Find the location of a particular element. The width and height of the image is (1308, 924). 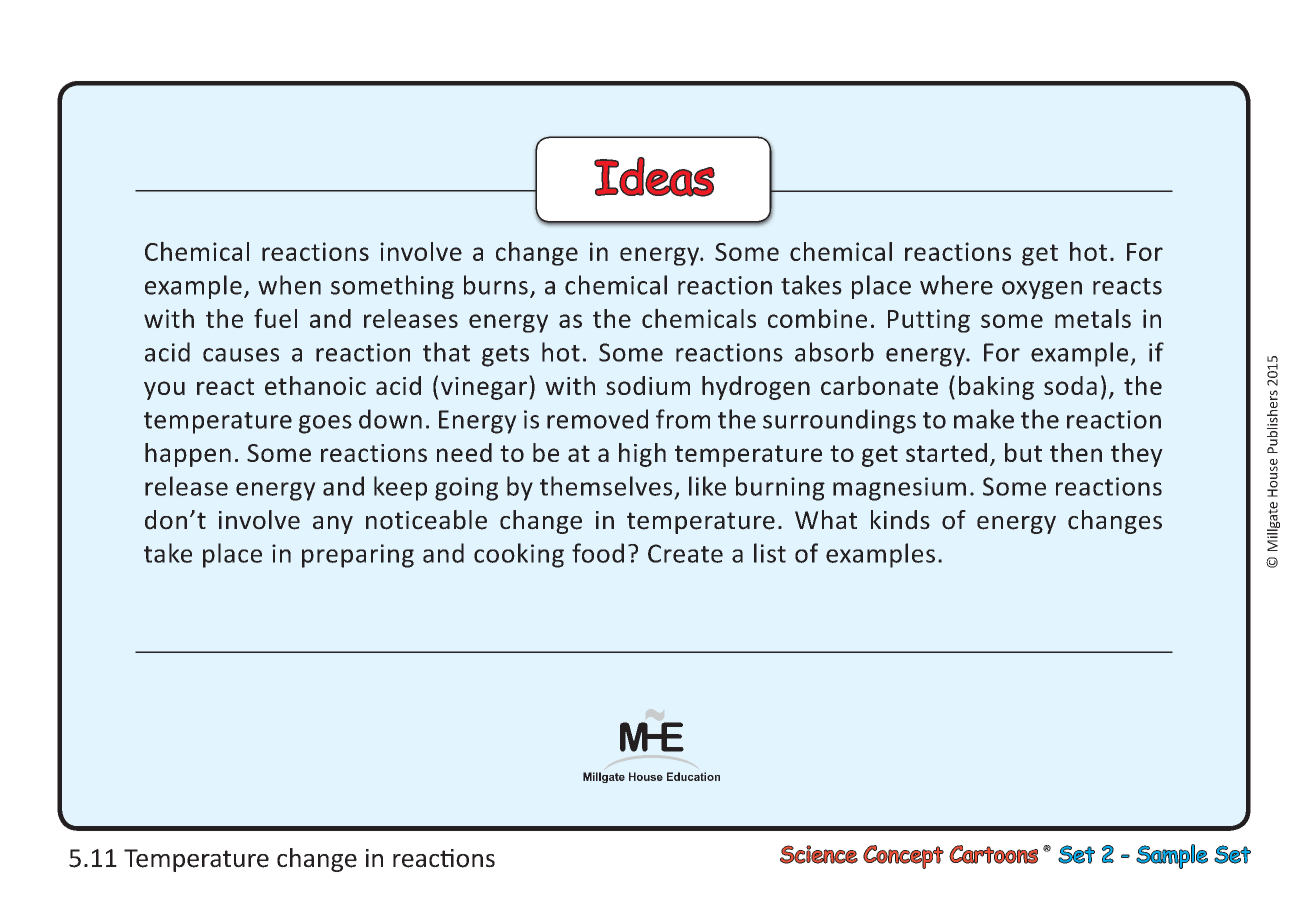

preparing is located at coordinates (358, 556).
